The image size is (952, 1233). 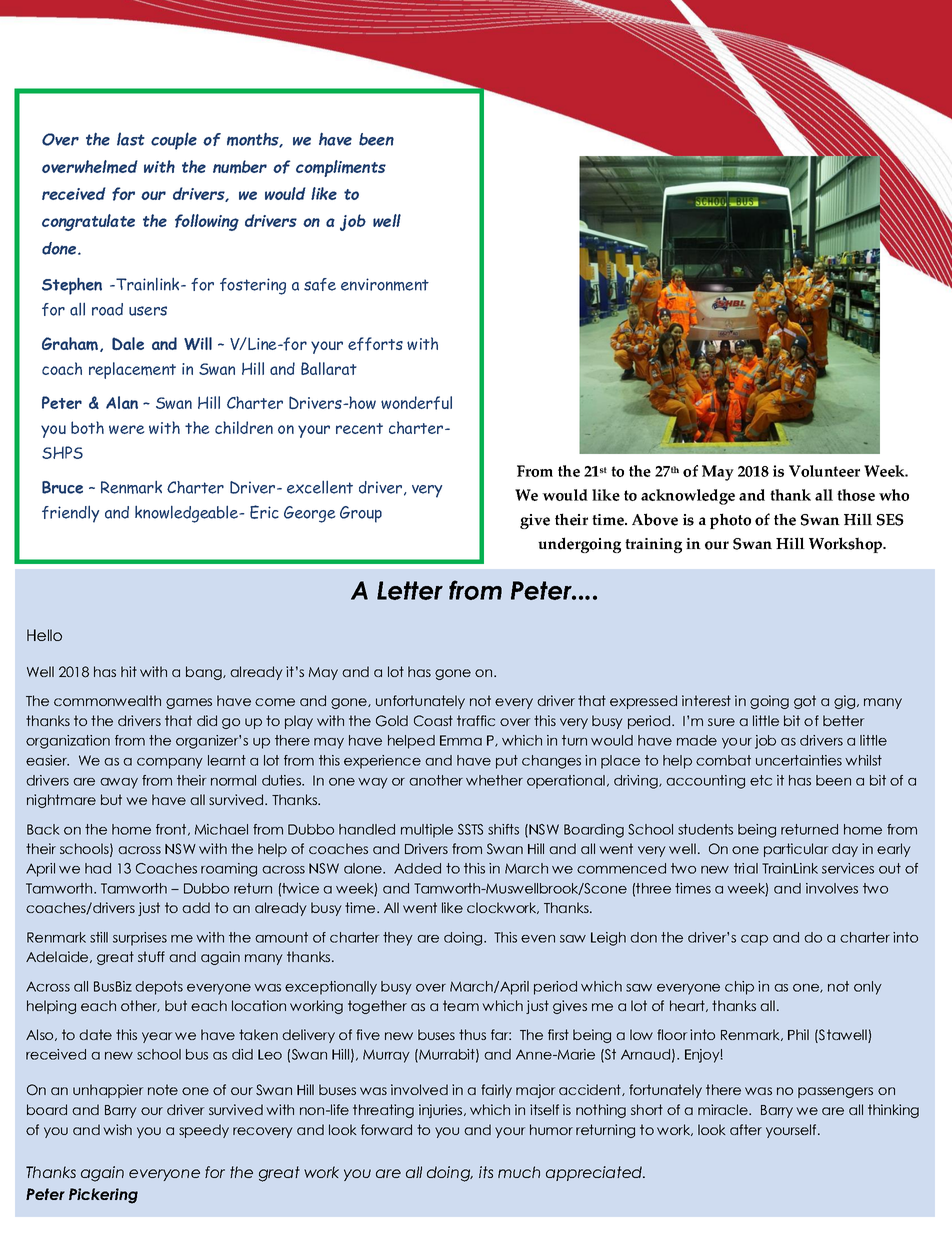 What do you see at coordinates (754, 940) in the document?
I see `cap` at bounding box center [754, 940].
